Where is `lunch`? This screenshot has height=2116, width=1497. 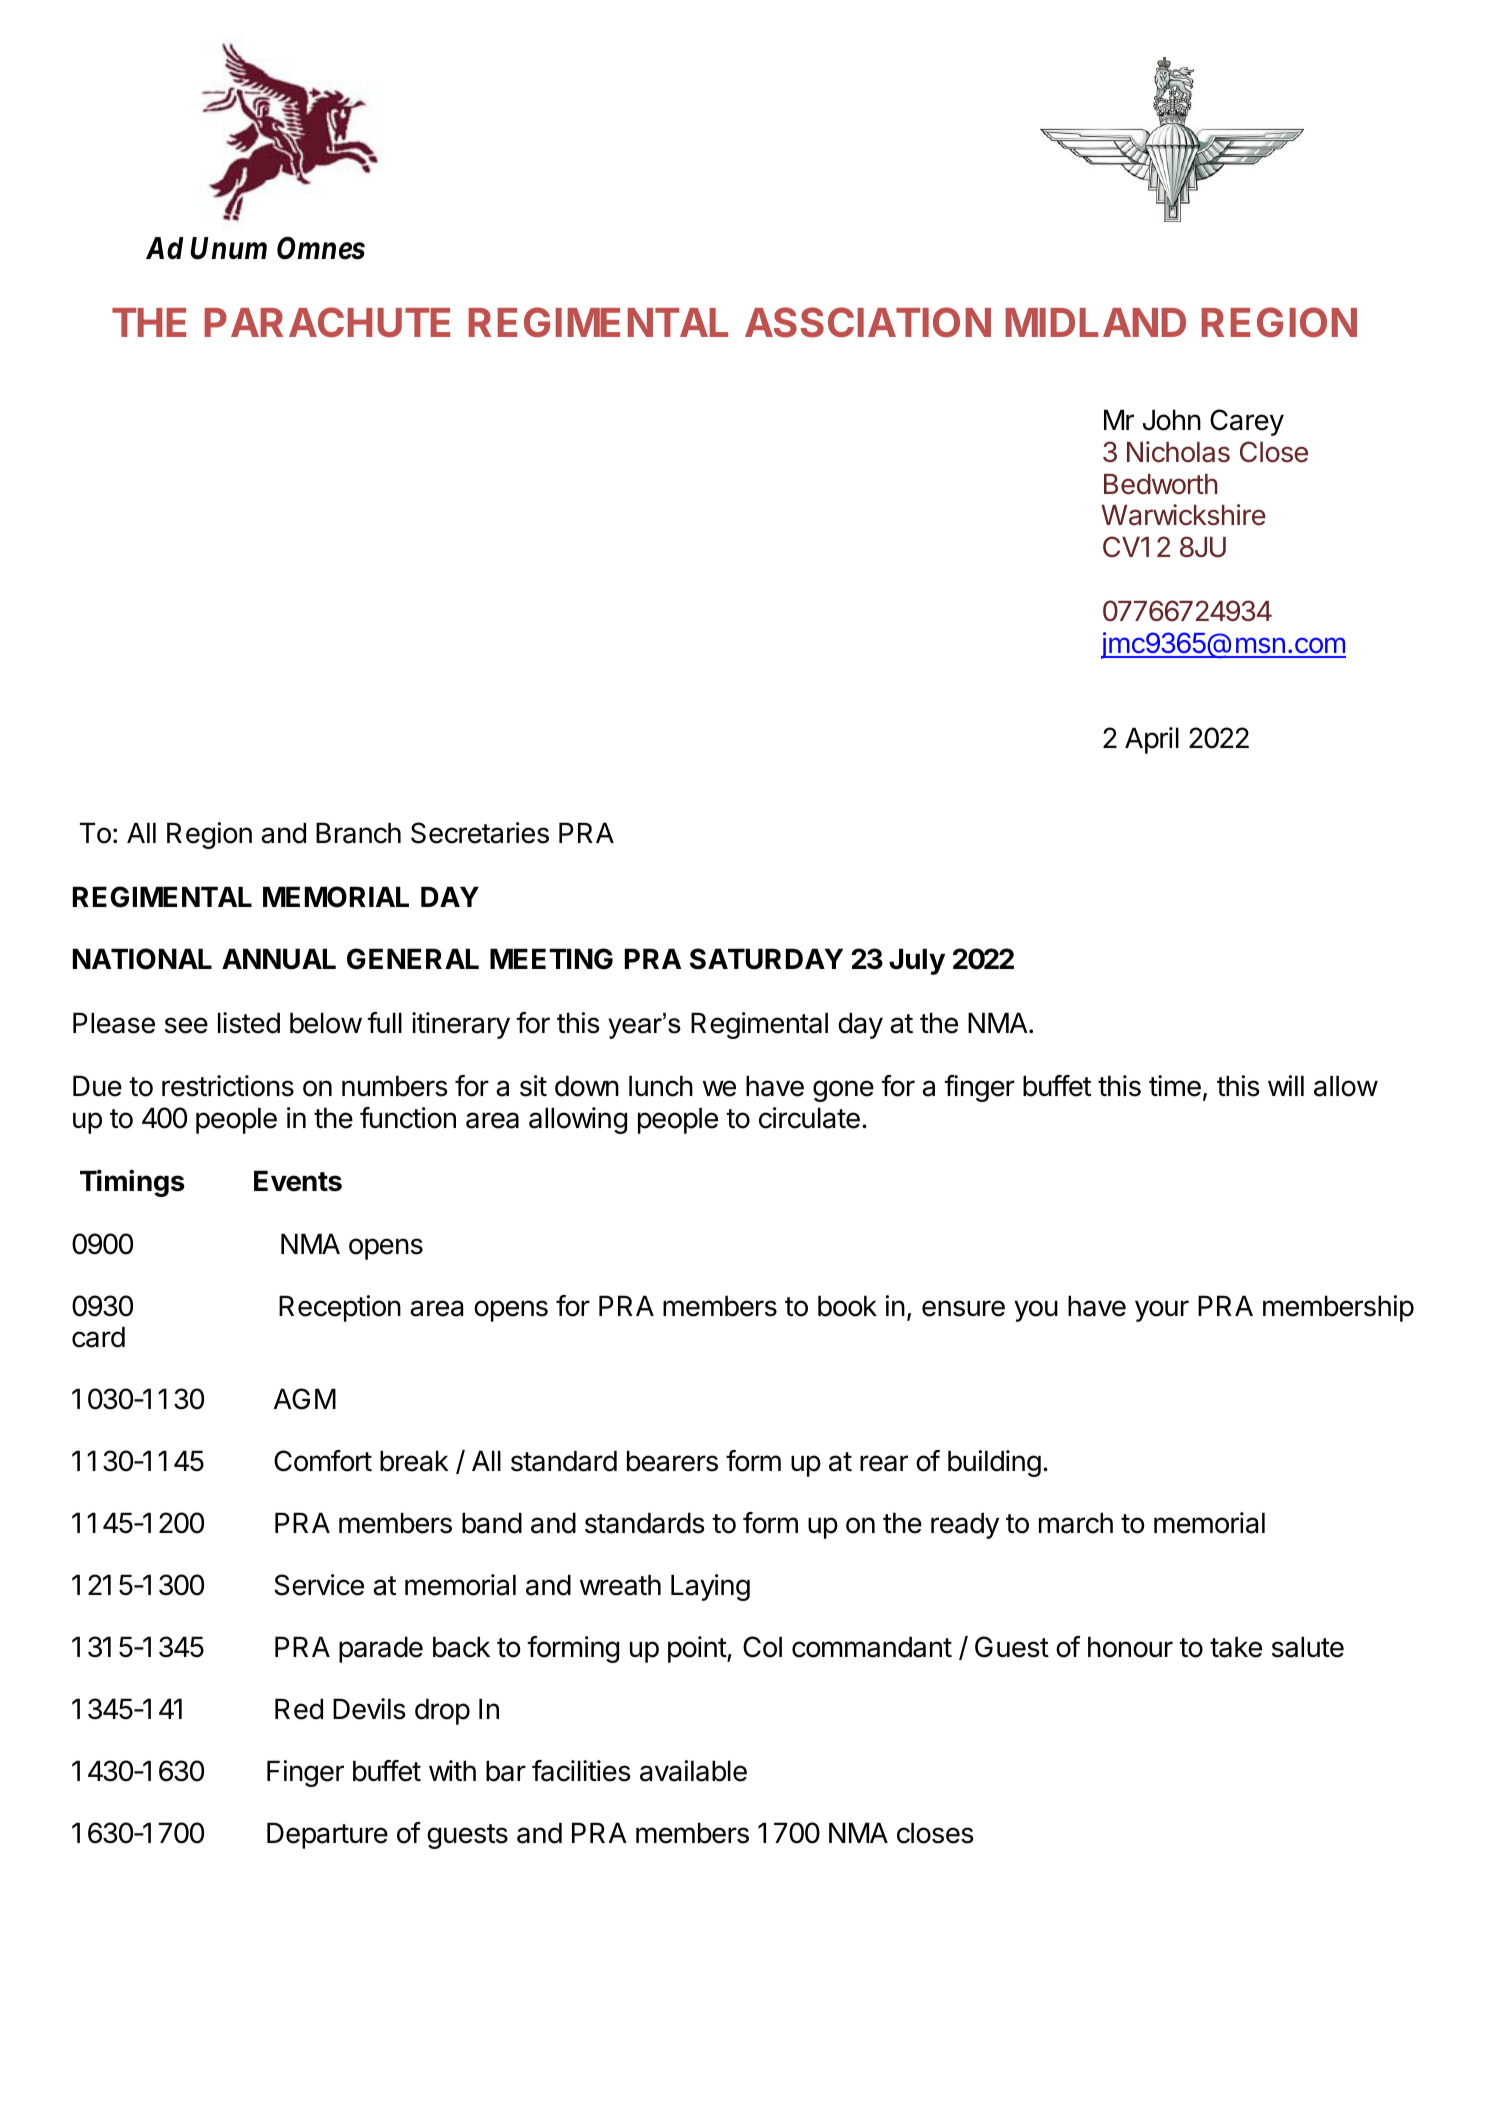 lunch is located at coordinates (661, 1086).
